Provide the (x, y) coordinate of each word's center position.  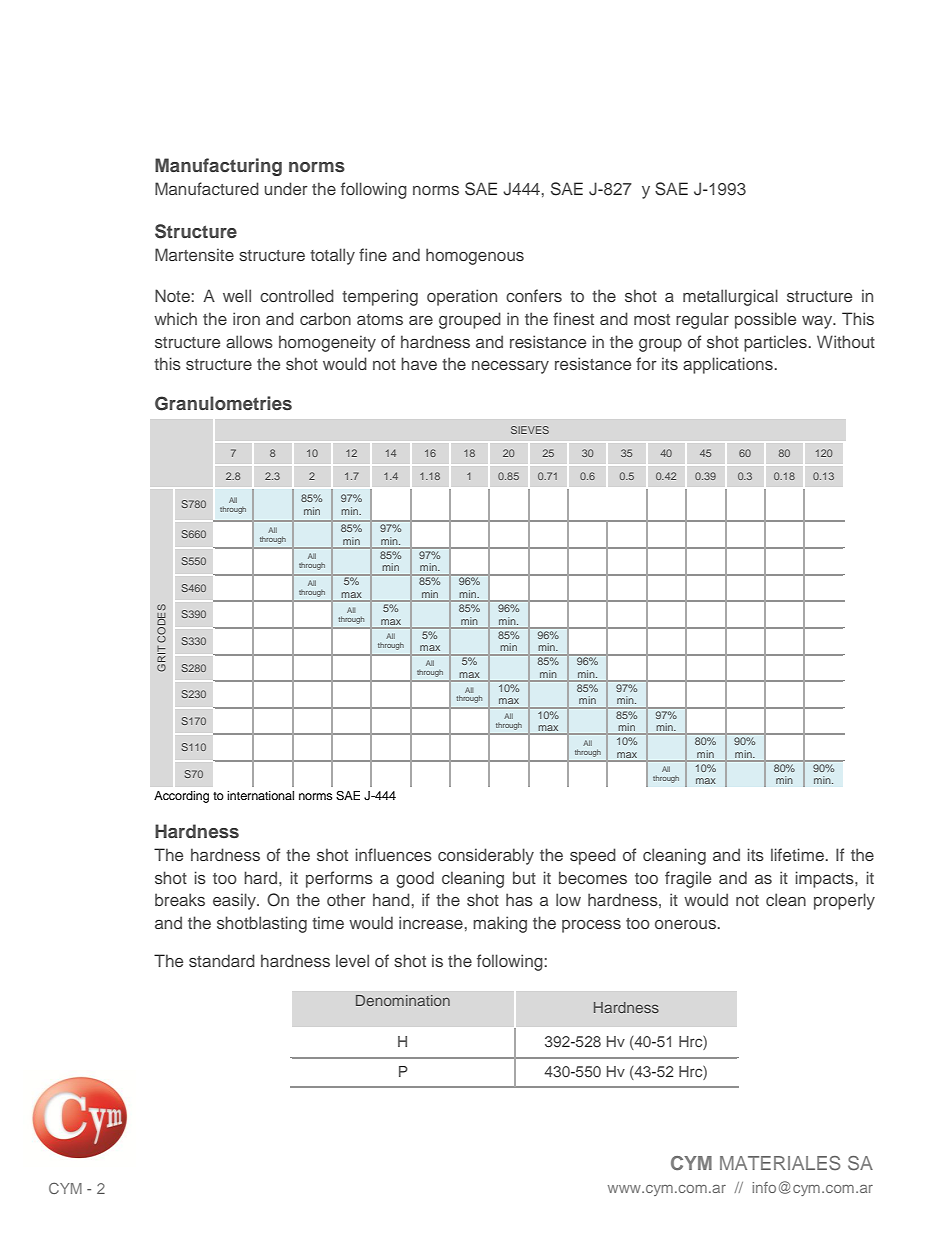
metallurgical (730, 297)
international (260, 795)
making (500, 924)
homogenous (475, 256)
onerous (685, 924)
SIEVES (530, 430)
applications (728, 365)
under (286, 188)
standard (222, 960)
